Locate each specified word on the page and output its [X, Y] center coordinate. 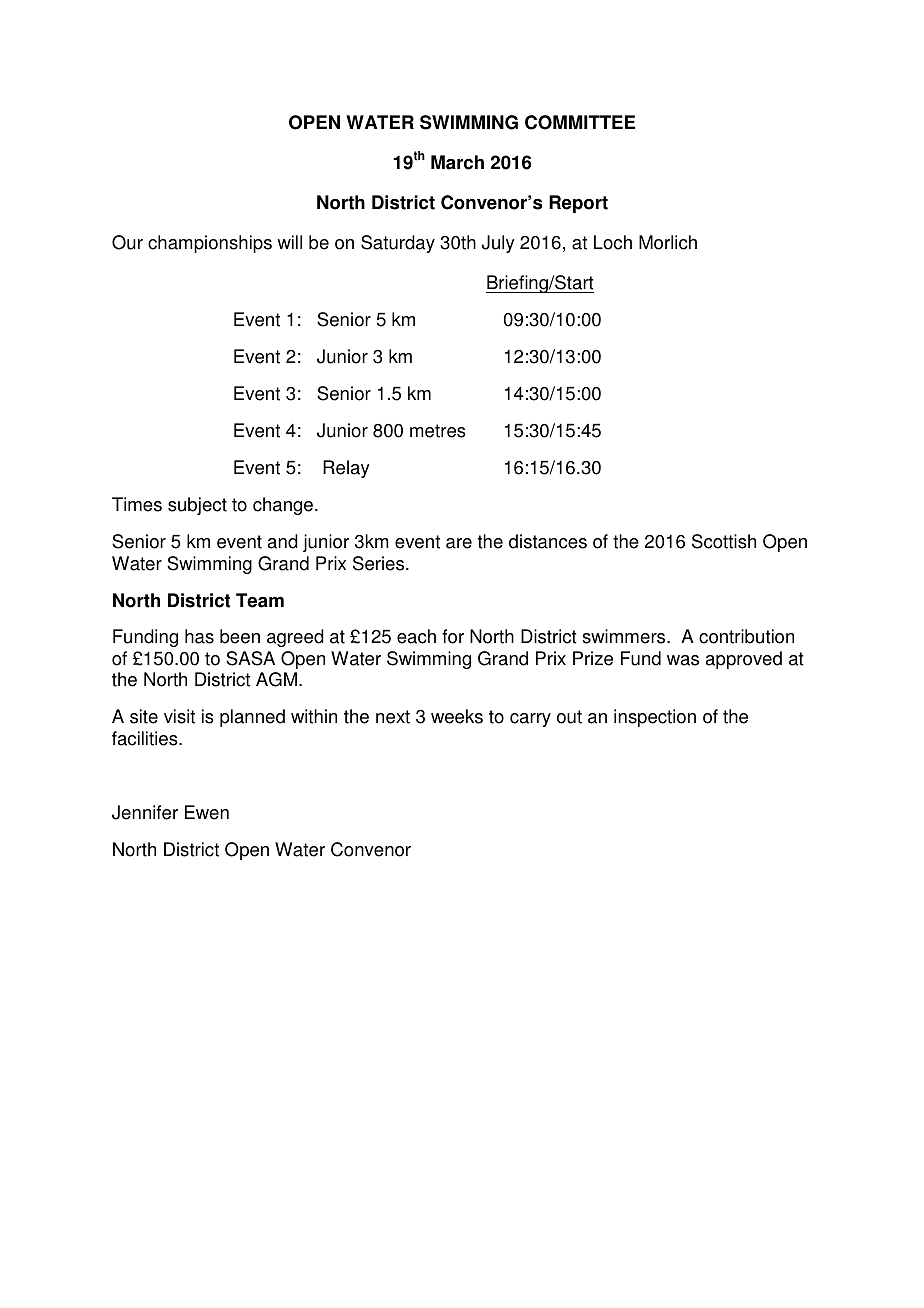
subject [197, 506]
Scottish [724, 541]
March [457, 162]
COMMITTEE [580, 122]
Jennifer [145, 812]
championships [210, 244]
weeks [457, 716]
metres [438, 431]
